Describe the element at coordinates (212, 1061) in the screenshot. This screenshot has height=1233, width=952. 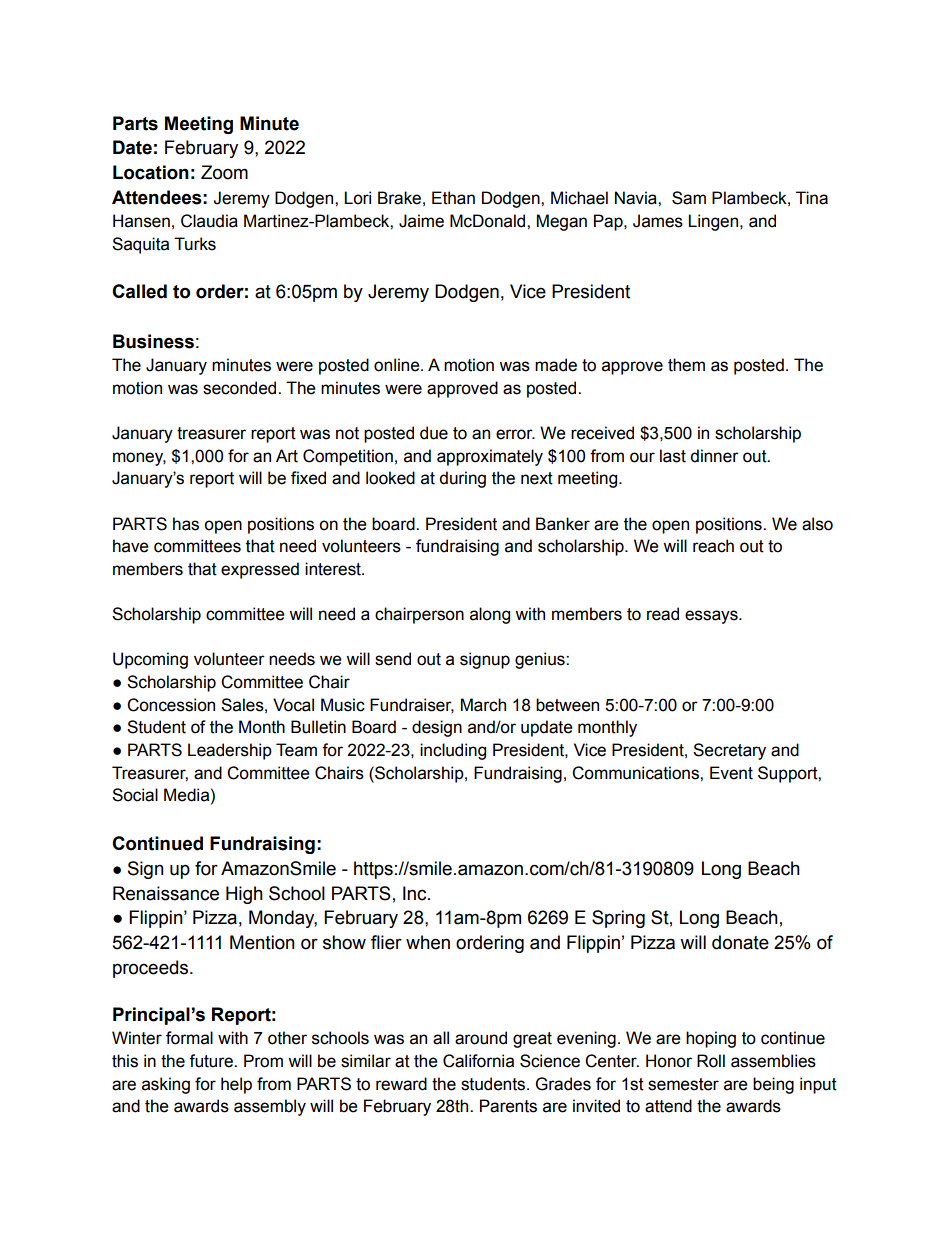
I see `future` at that location.
